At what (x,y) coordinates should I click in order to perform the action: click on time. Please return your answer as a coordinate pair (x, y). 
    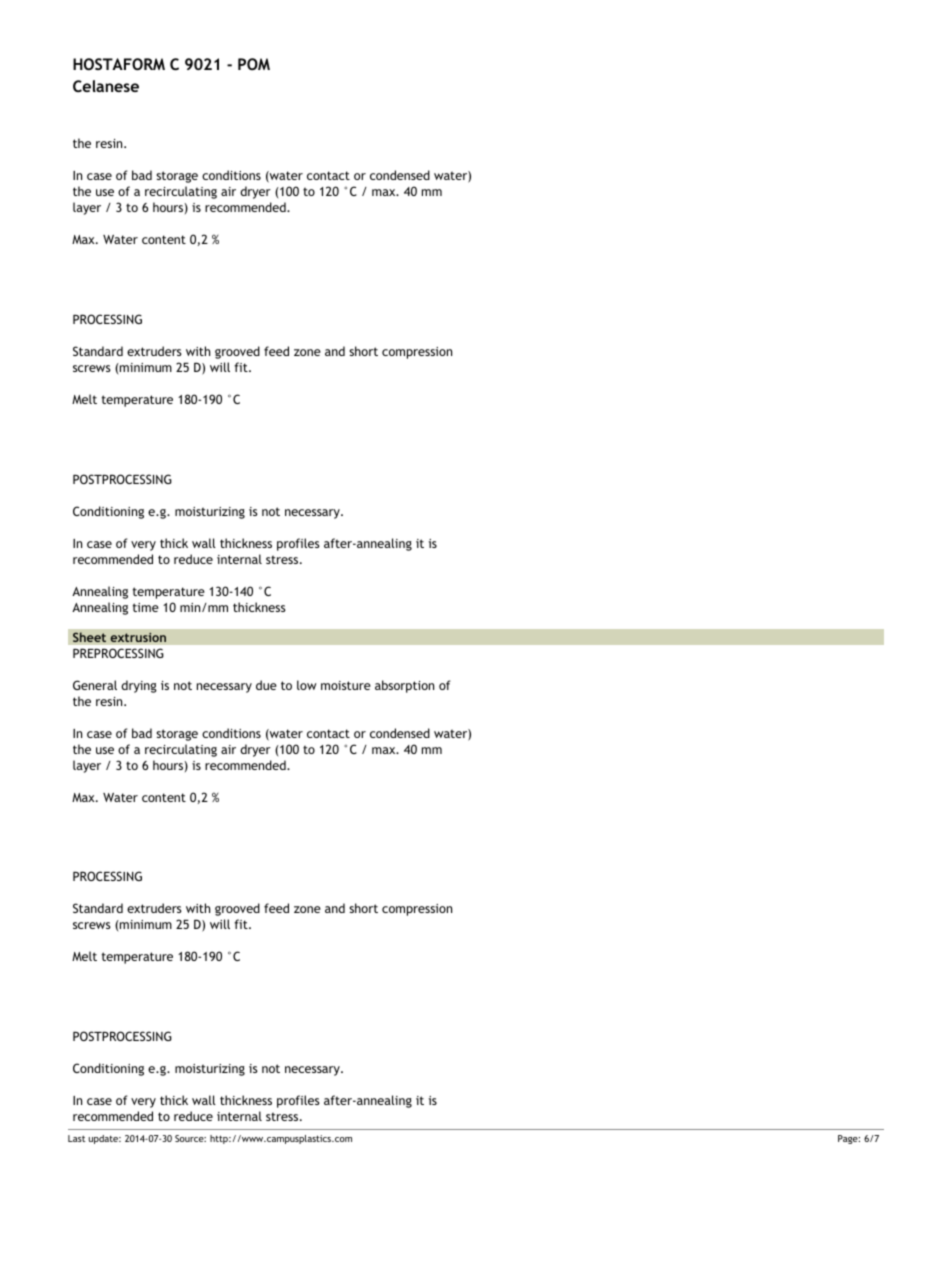
    Looking at the image, I should click on (146, 607).
